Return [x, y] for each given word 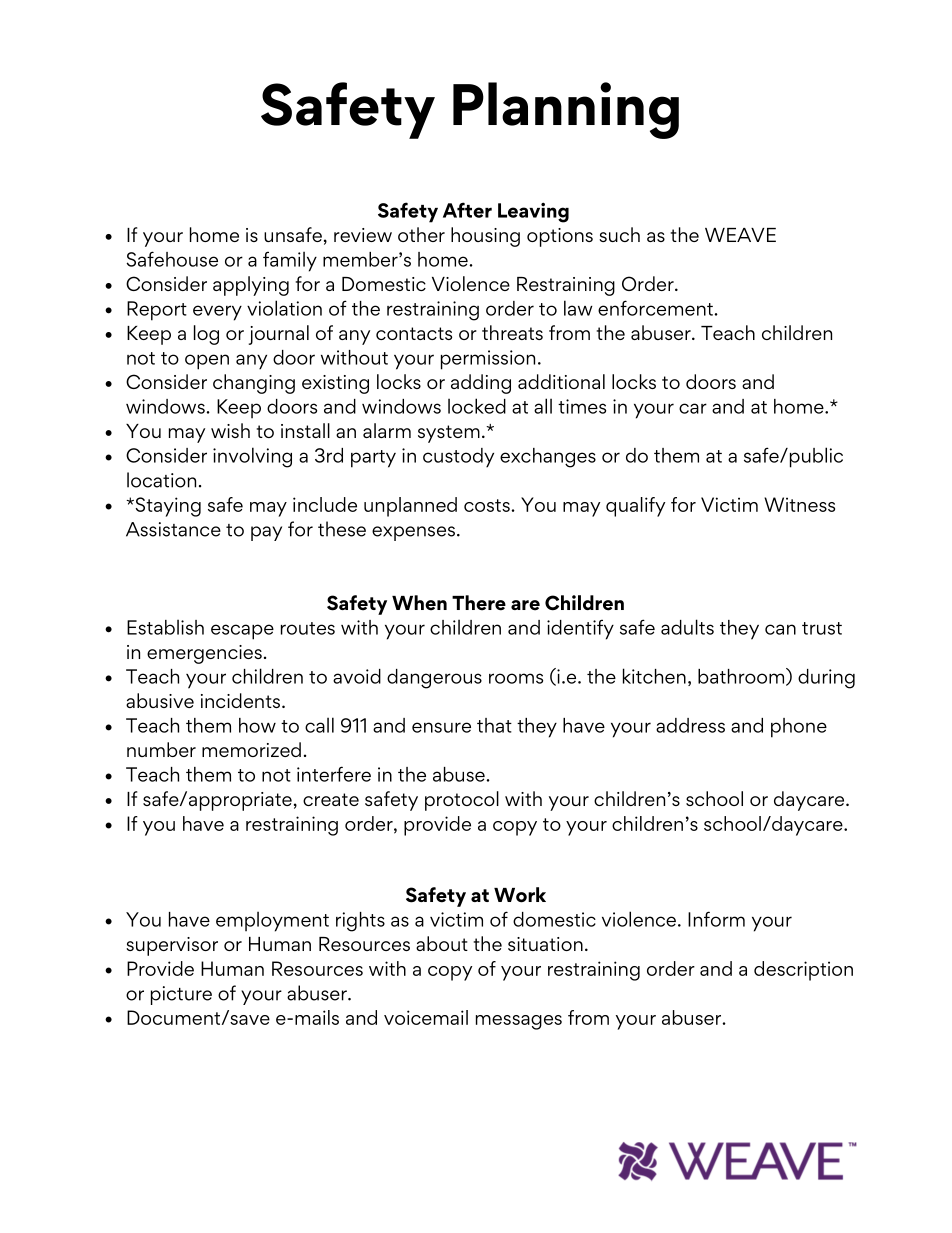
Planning [566, 110]
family [290, 261]
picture [181, 995]
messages [519, 1022]
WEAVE [740, 235]
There [479, 603]
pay [266, 533]
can [780, 629]
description [803, 971]
